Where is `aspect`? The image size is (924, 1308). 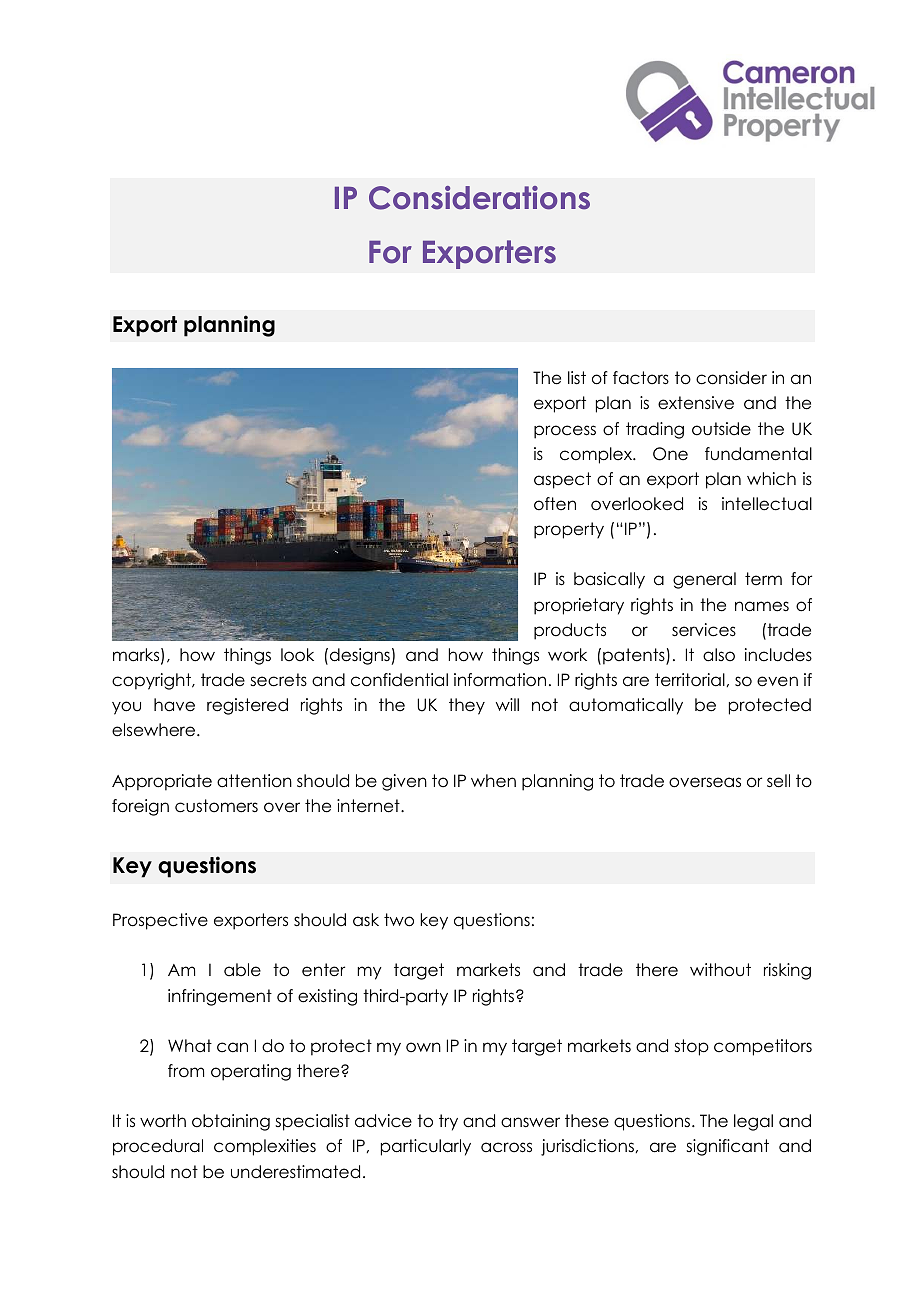
aspect is located at coordinates (562, 480).
